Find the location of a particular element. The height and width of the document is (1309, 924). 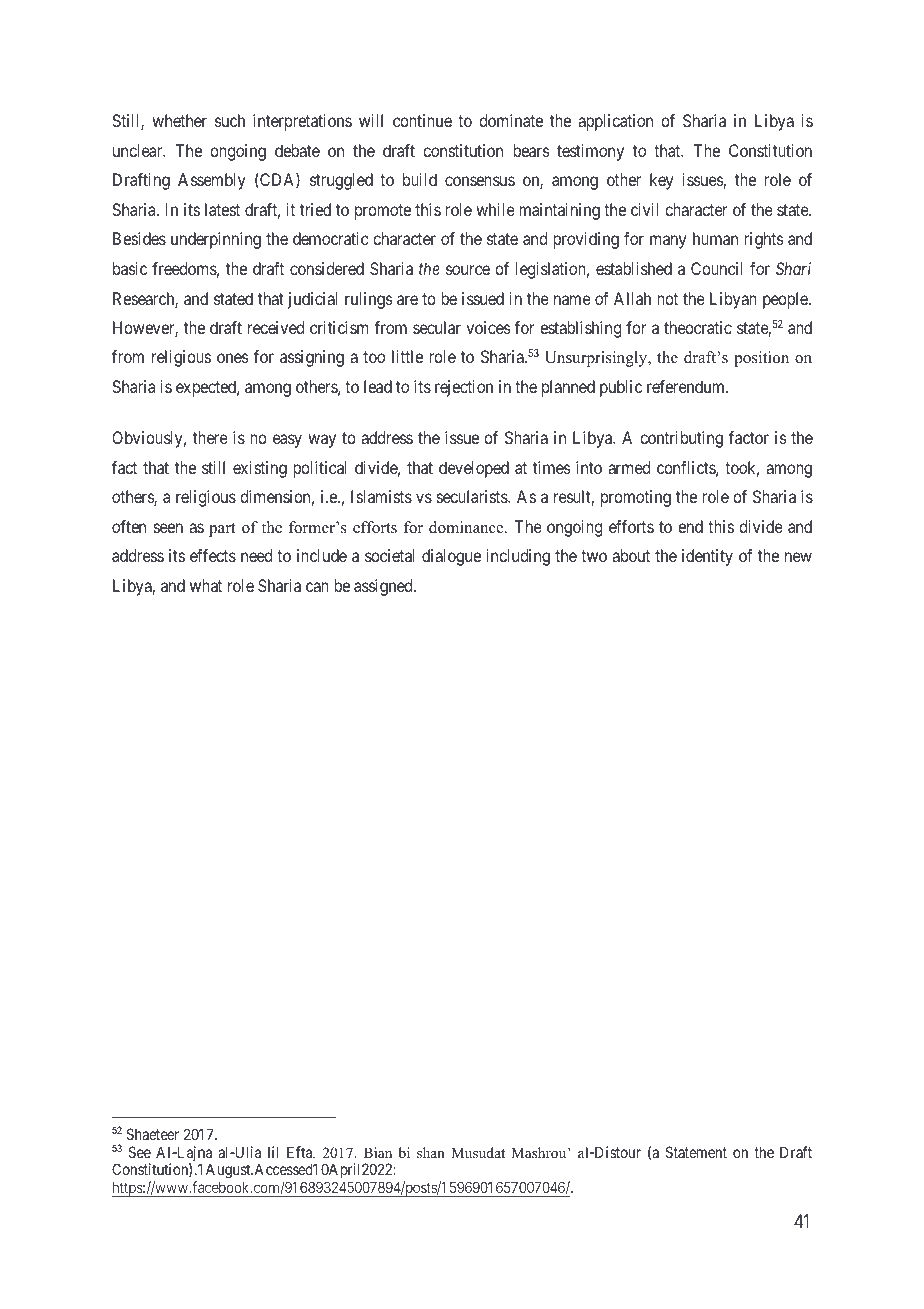

continue is located at coordinates (422, 120).
